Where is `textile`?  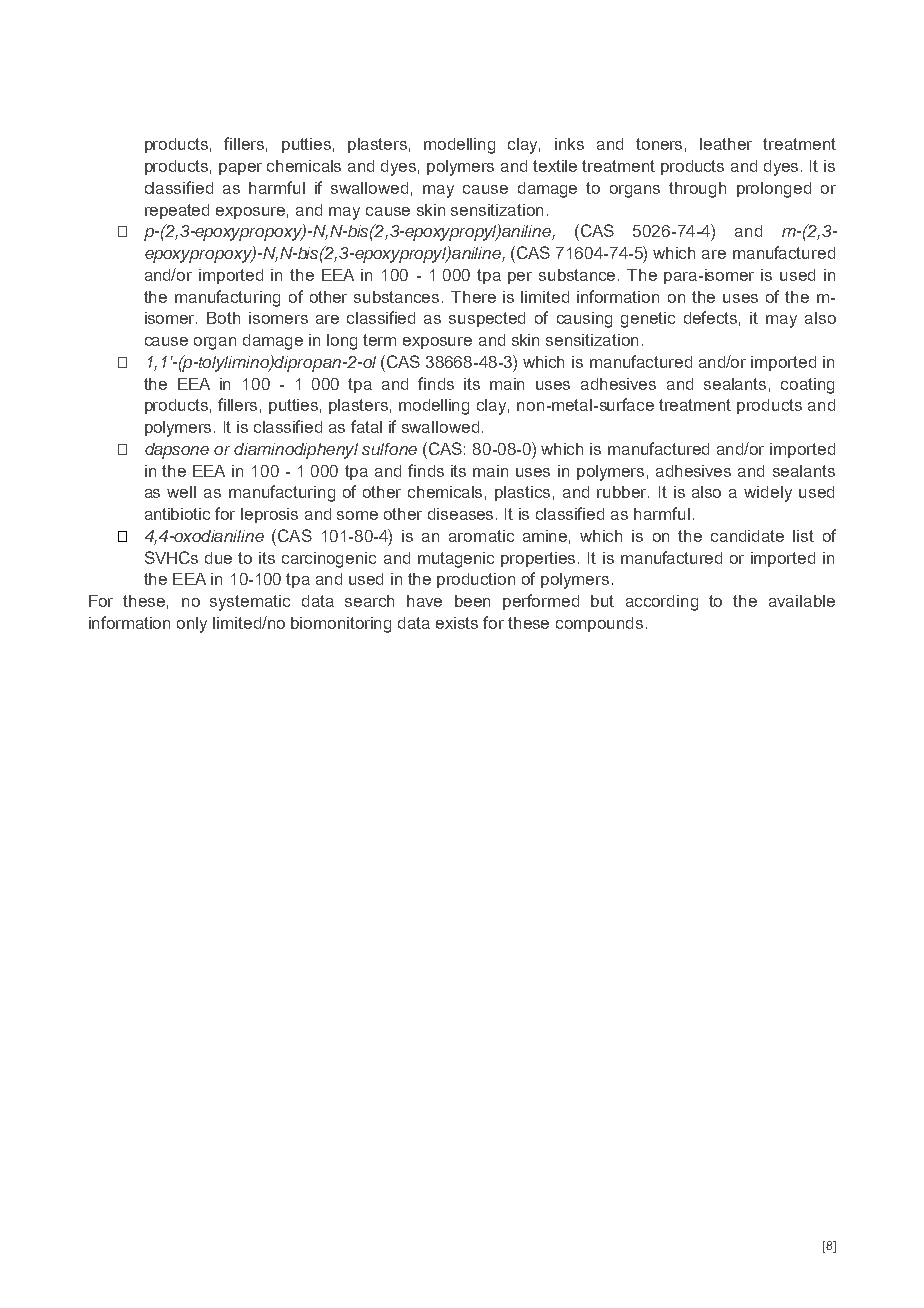
textile is located at coordinates (555, 166).
